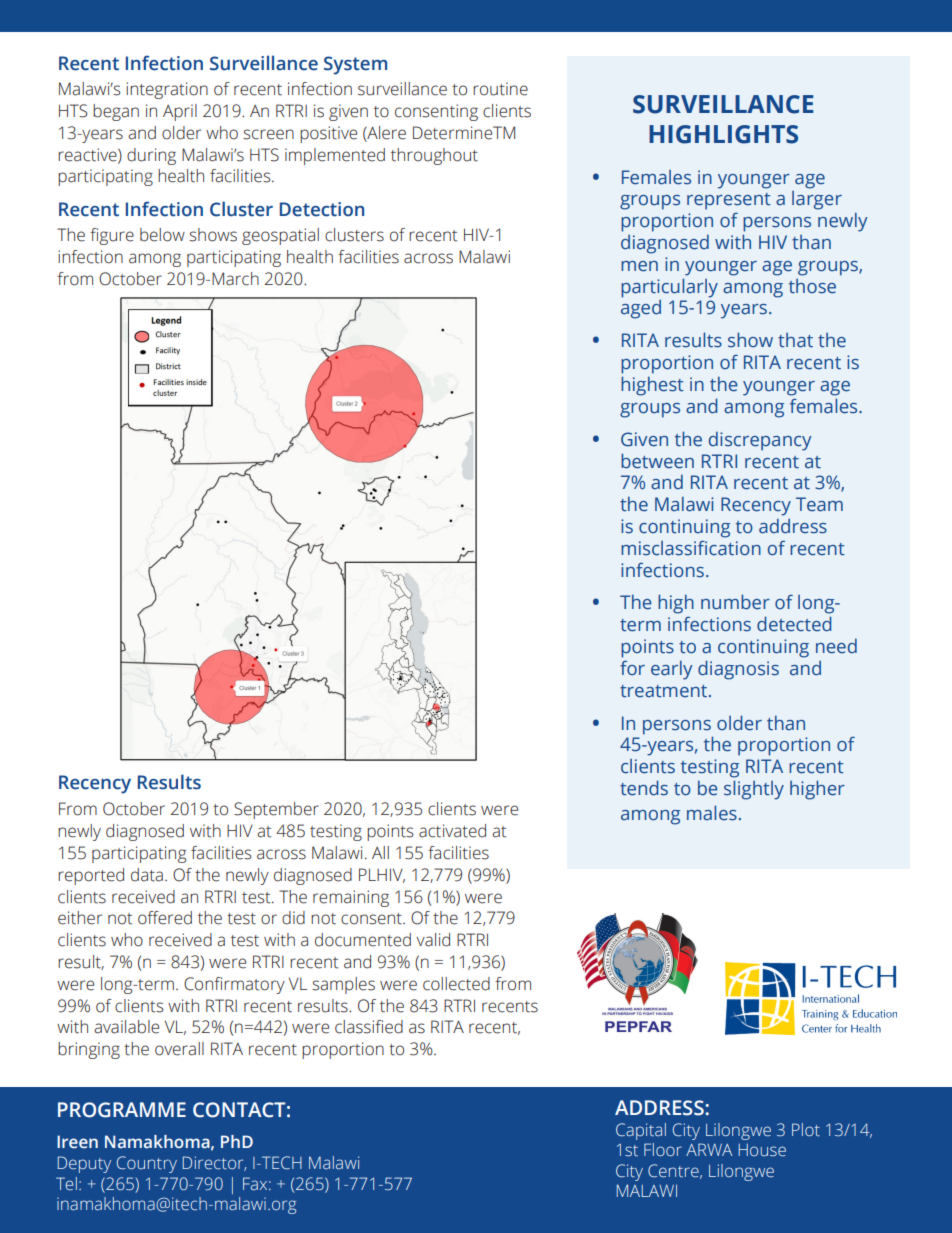 Image resolution: width=952 pixels, height=1233 pixels. What do you see at coordinates (762, 1150) in the page?
I see `House` at bounding box center [762, 1150].
